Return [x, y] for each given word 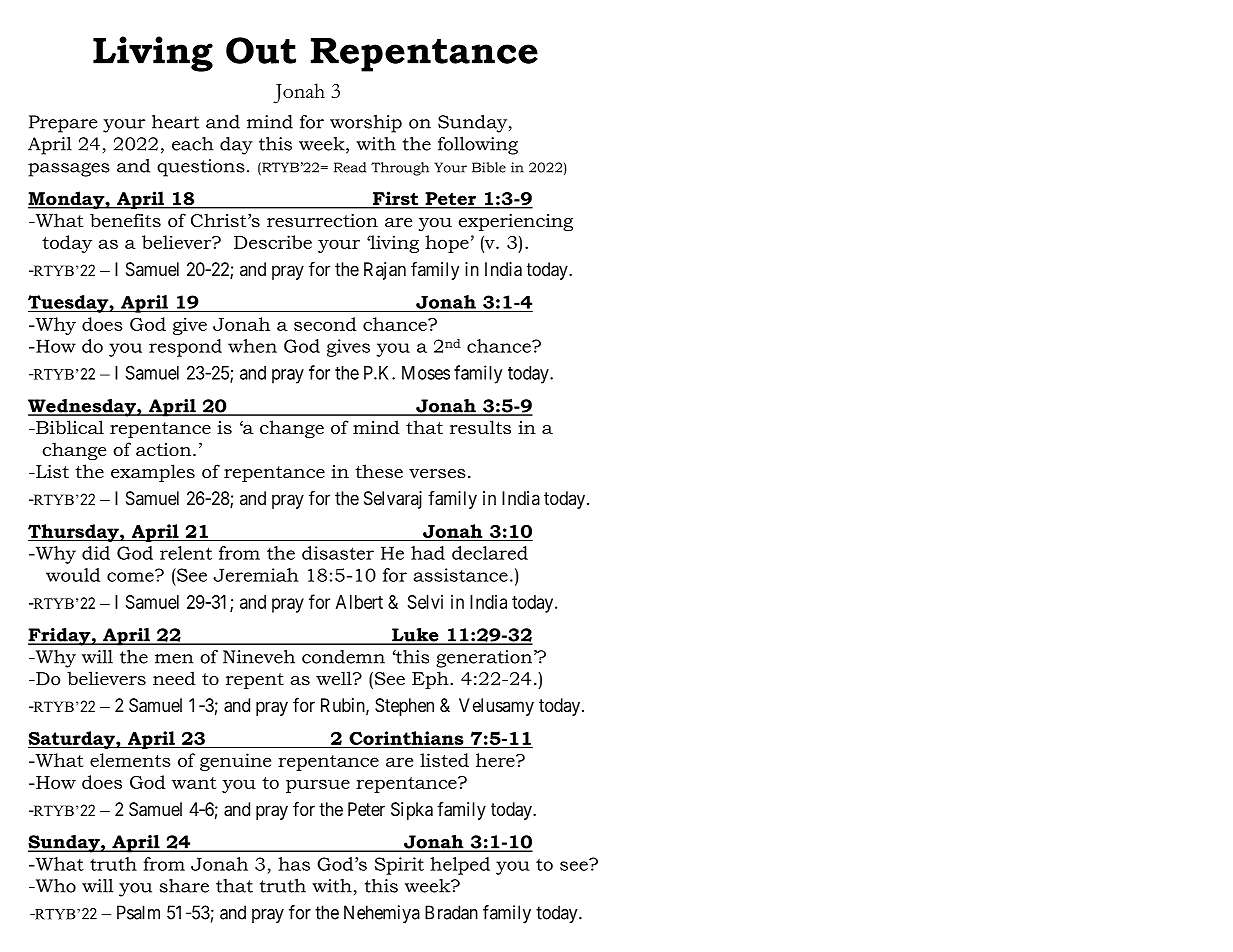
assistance [460, 575]
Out [261, 50]
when [252, 346]
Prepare [63, 124]
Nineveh [259, 657]
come [131, 576]
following [478, 146]
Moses [426, 373]
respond [185, 348]
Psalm [138, 912]
